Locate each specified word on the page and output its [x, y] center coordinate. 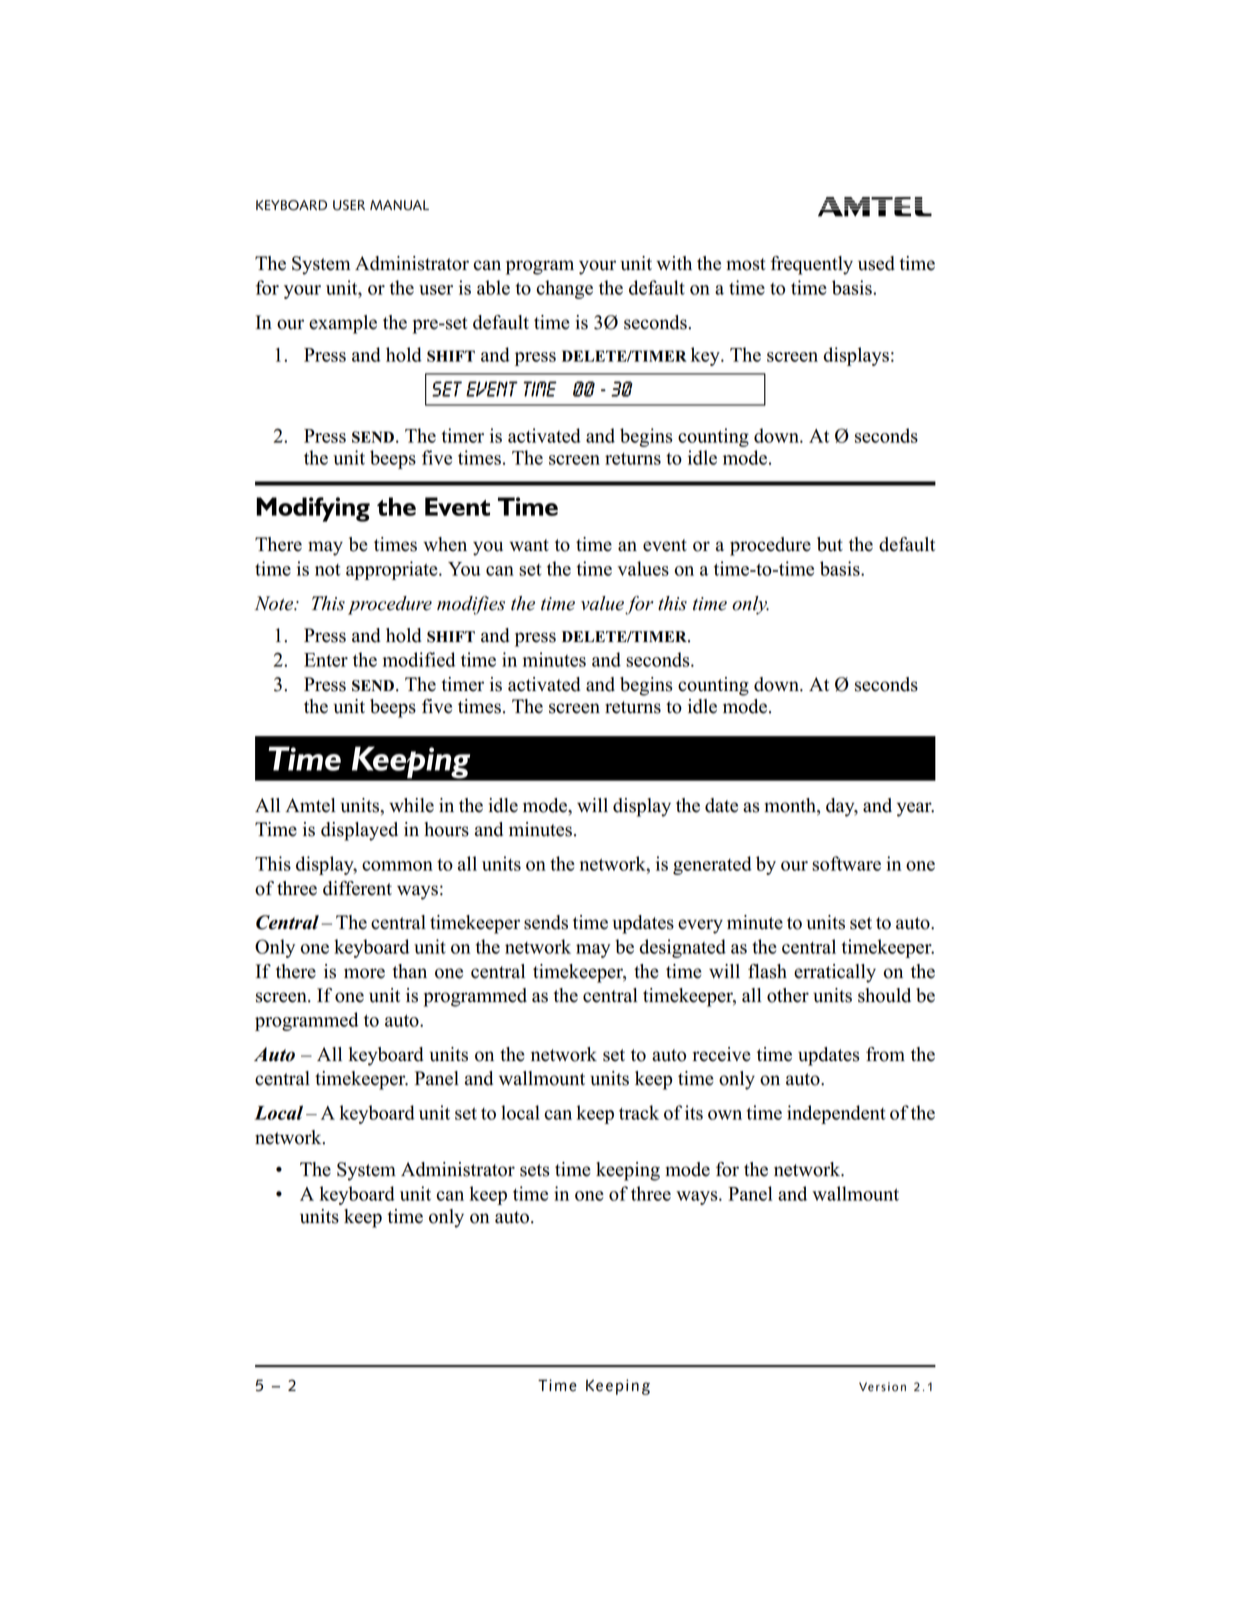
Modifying [313, 509]
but [830, 544]
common [397, 866]
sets [535, 1170]
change [565, 289]
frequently [812, 265]
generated [712, 865]
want [529, 545]
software [846, 863]
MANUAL [399, 205]
